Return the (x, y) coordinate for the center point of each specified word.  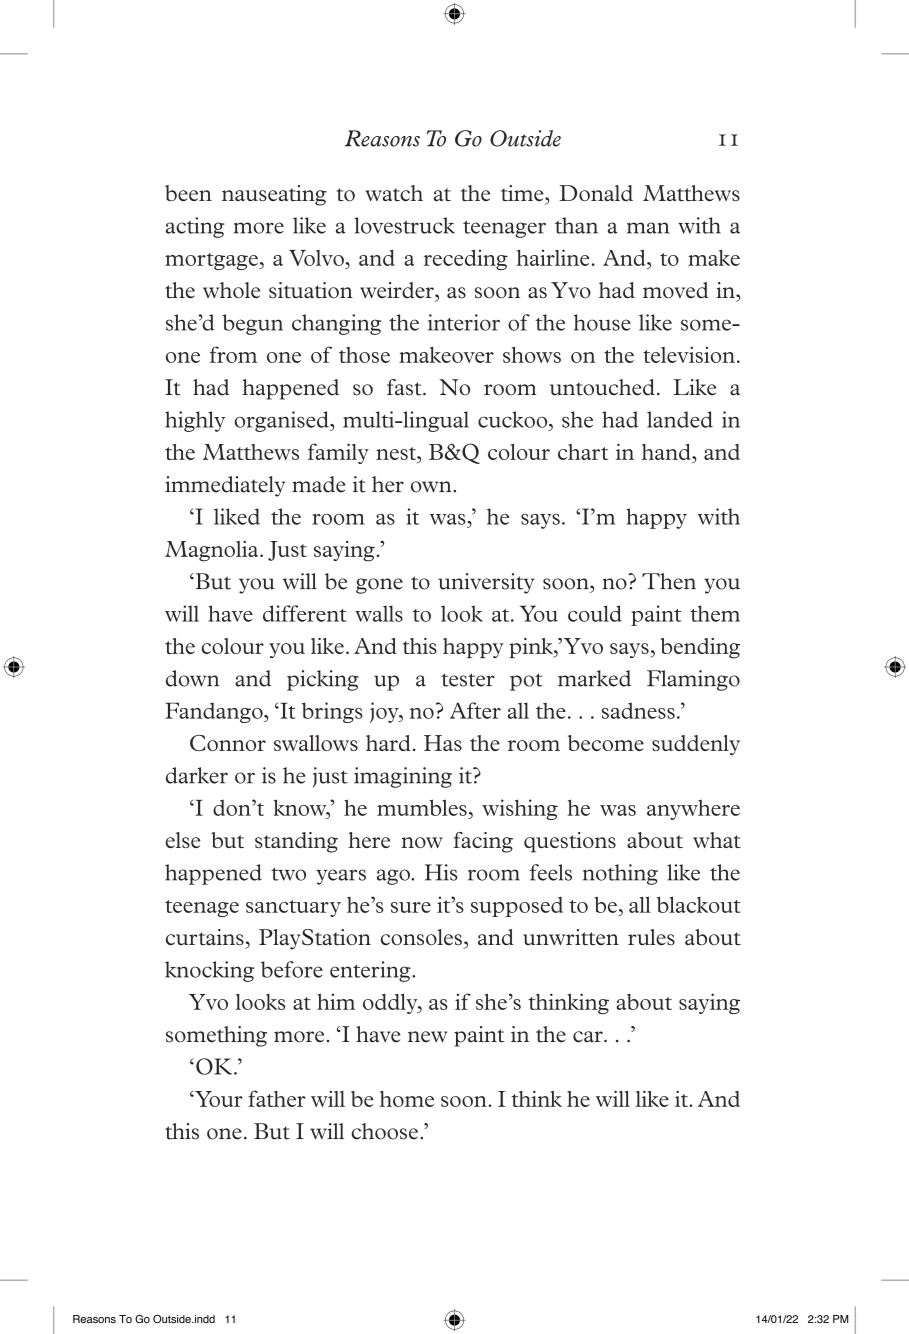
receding (466, 259)
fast (405, 387)
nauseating (274, 195)
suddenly (696, 745)
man (648, 228)
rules (651, 937)
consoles (421, 937)
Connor (228, 743)
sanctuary (293, 908)
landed (680, 419)
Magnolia (213, 551)
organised (282, 421)
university (486, 583)
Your (218, 1099)
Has (443, 743)
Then (669, 581)
